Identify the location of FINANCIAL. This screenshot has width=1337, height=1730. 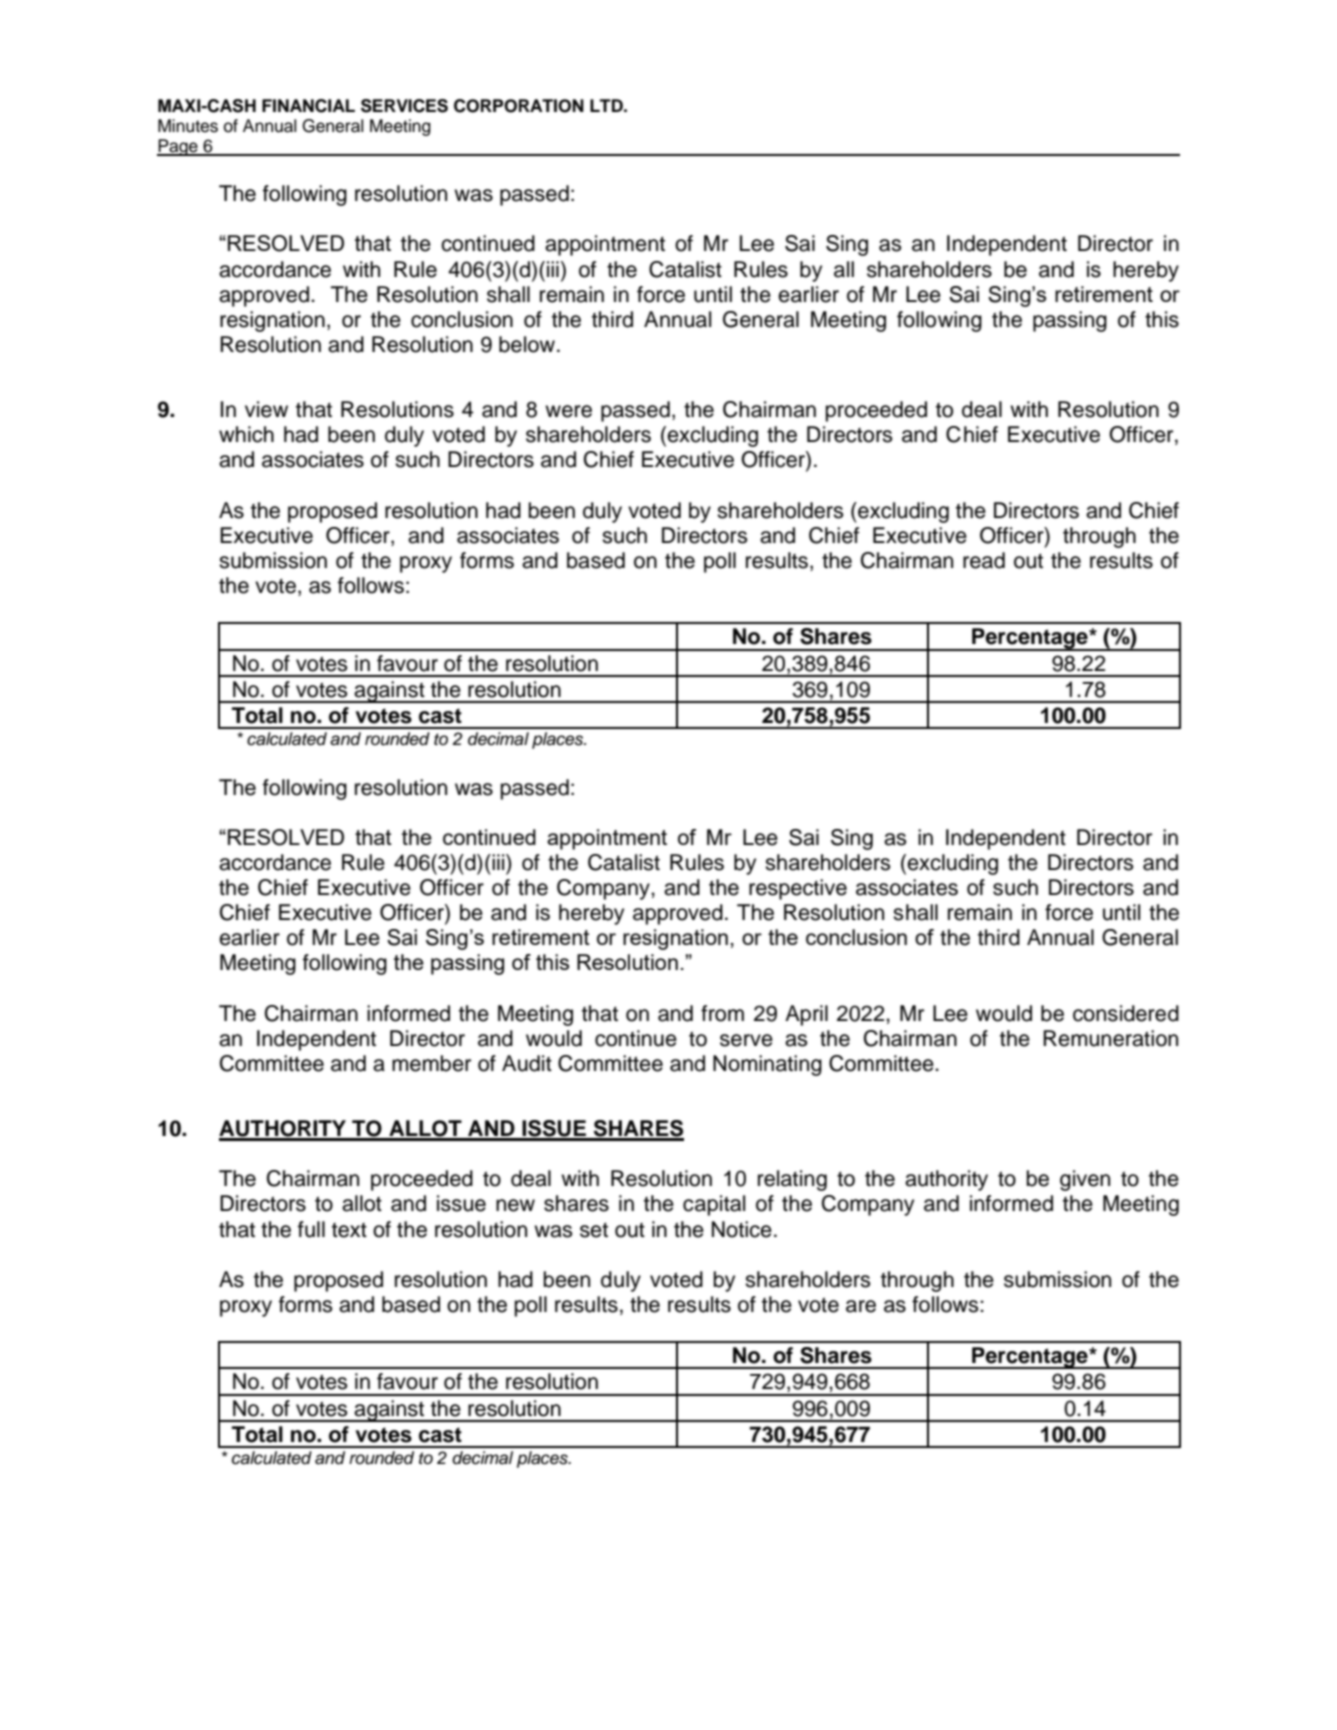
(308, 106).
